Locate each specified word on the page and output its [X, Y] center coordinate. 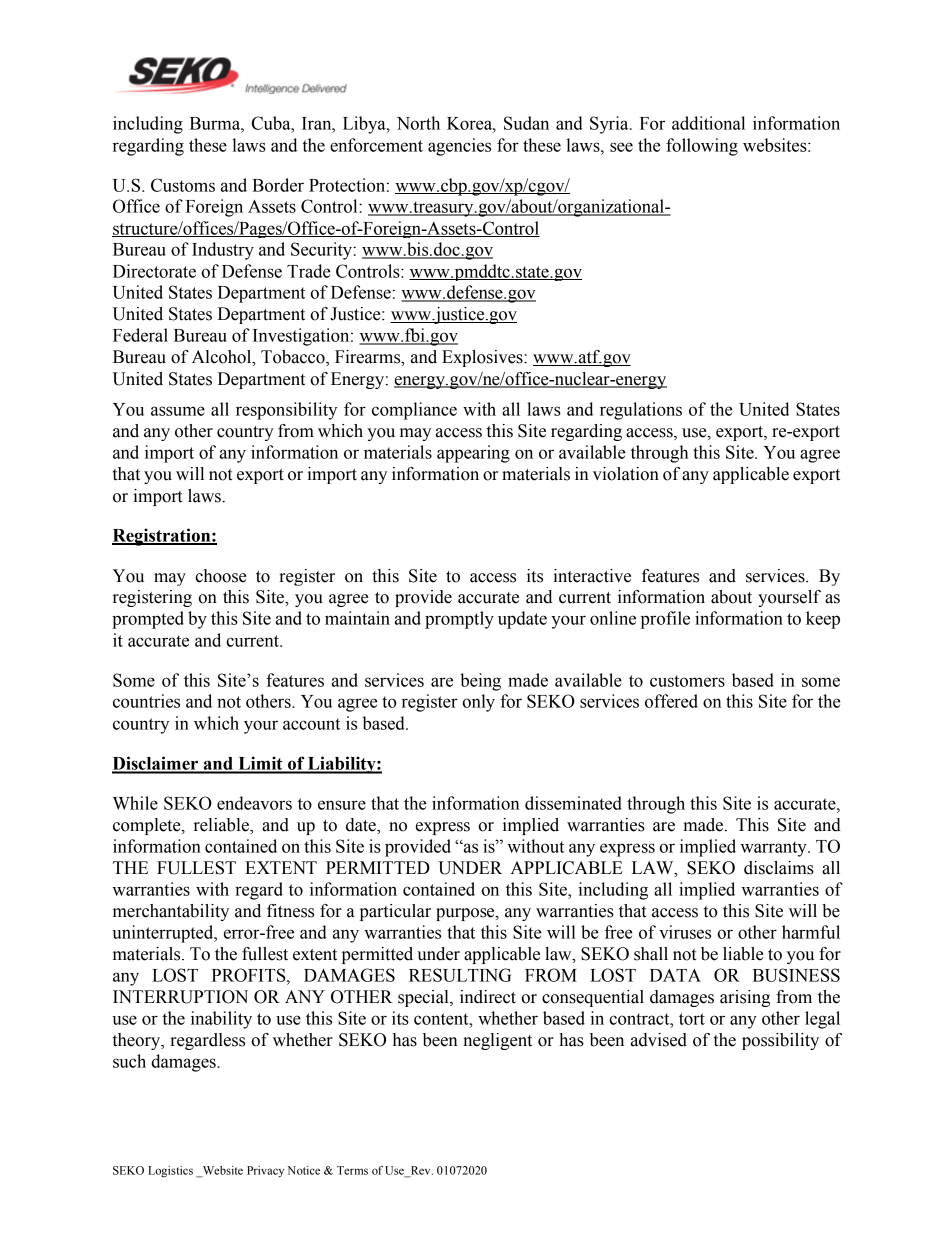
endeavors [254, 803]
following [702, 147]
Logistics [170, 1171]
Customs [183, 185]
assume [178, 411]
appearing [473, 454]
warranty [774, 849]
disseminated [573, 803]
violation [626, 474]
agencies [459, 147]
